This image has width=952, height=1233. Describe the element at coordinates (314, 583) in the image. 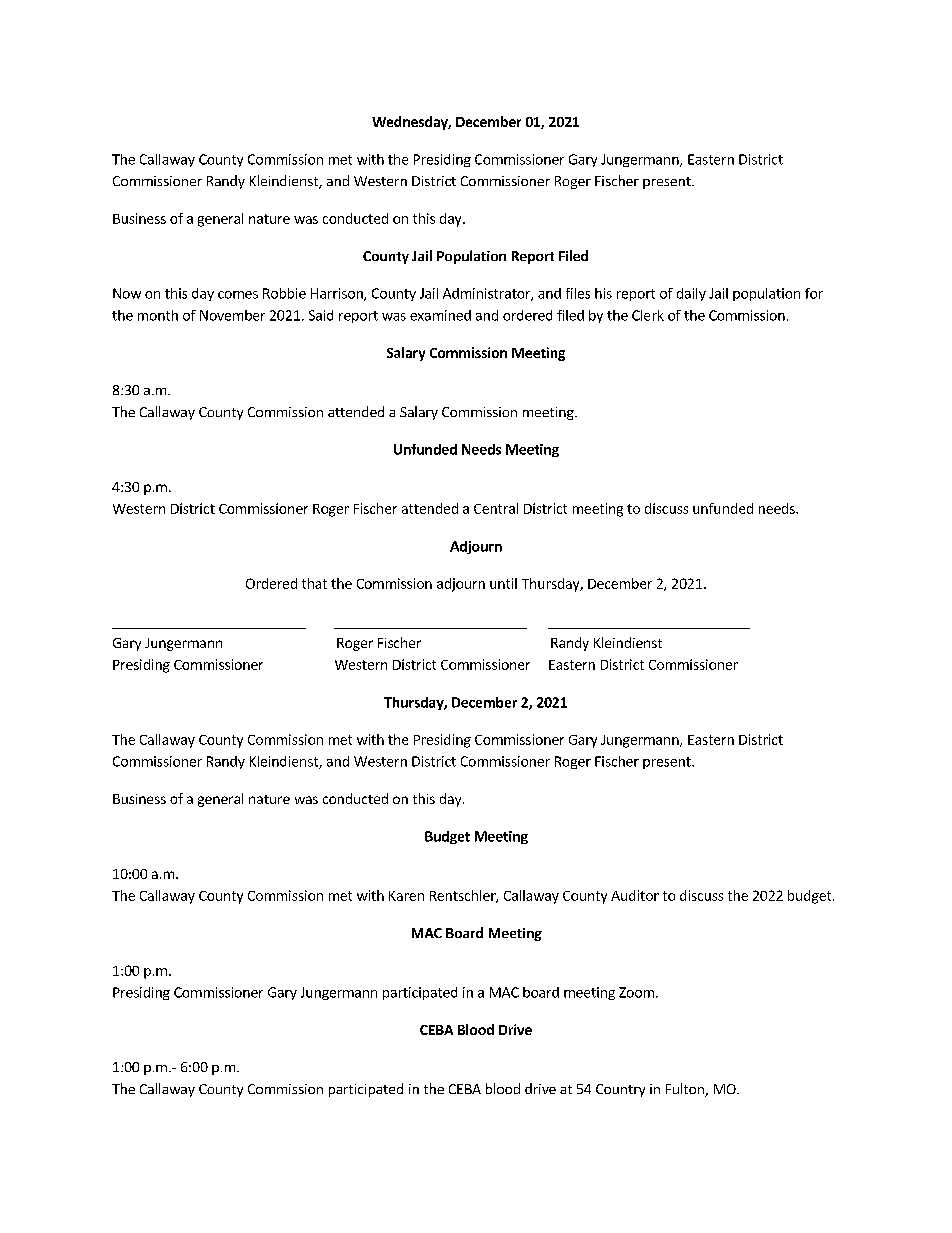

I see `that` at that location.
